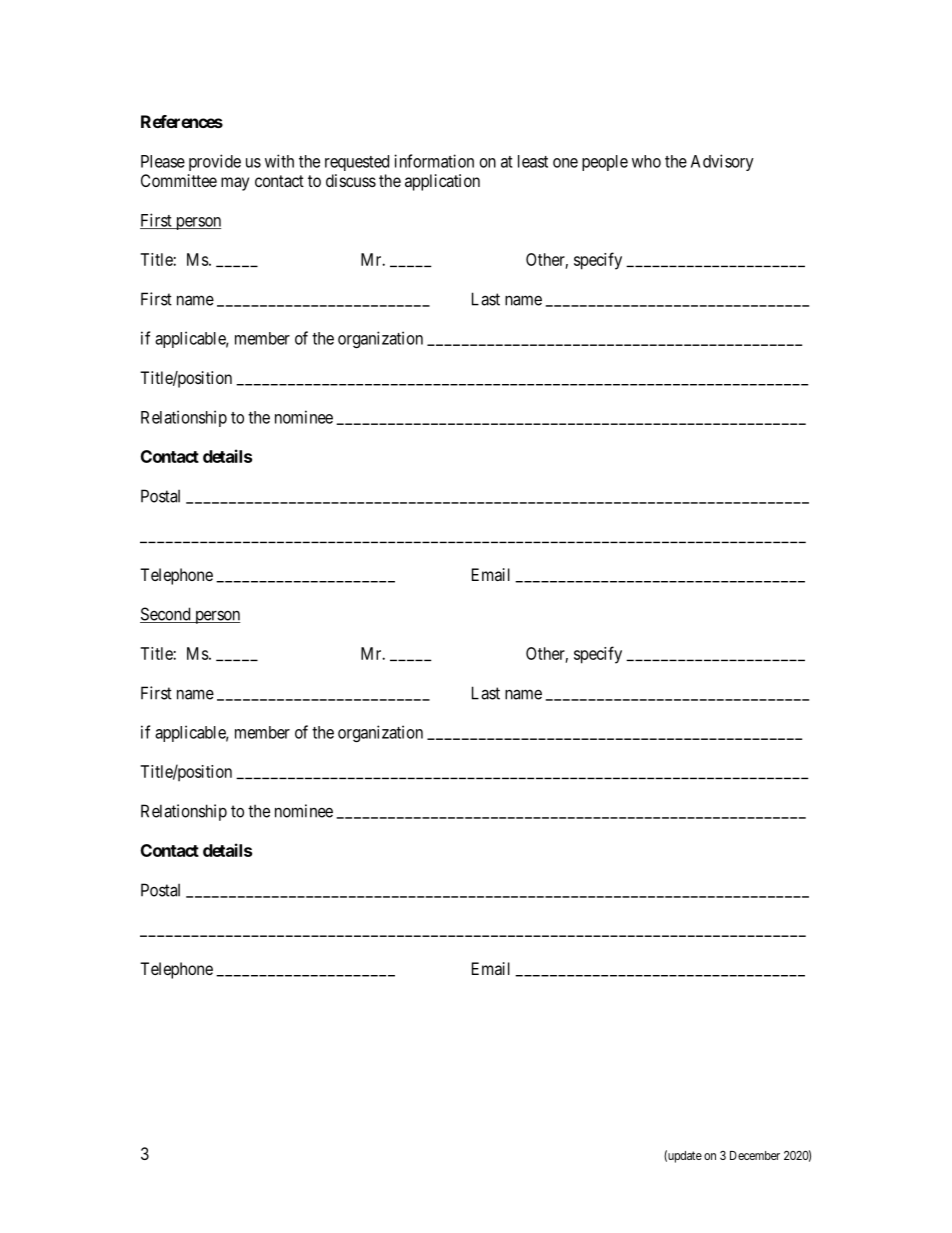 The image size is (952, 1233). I want to click on Committee, so click(179, 180).
